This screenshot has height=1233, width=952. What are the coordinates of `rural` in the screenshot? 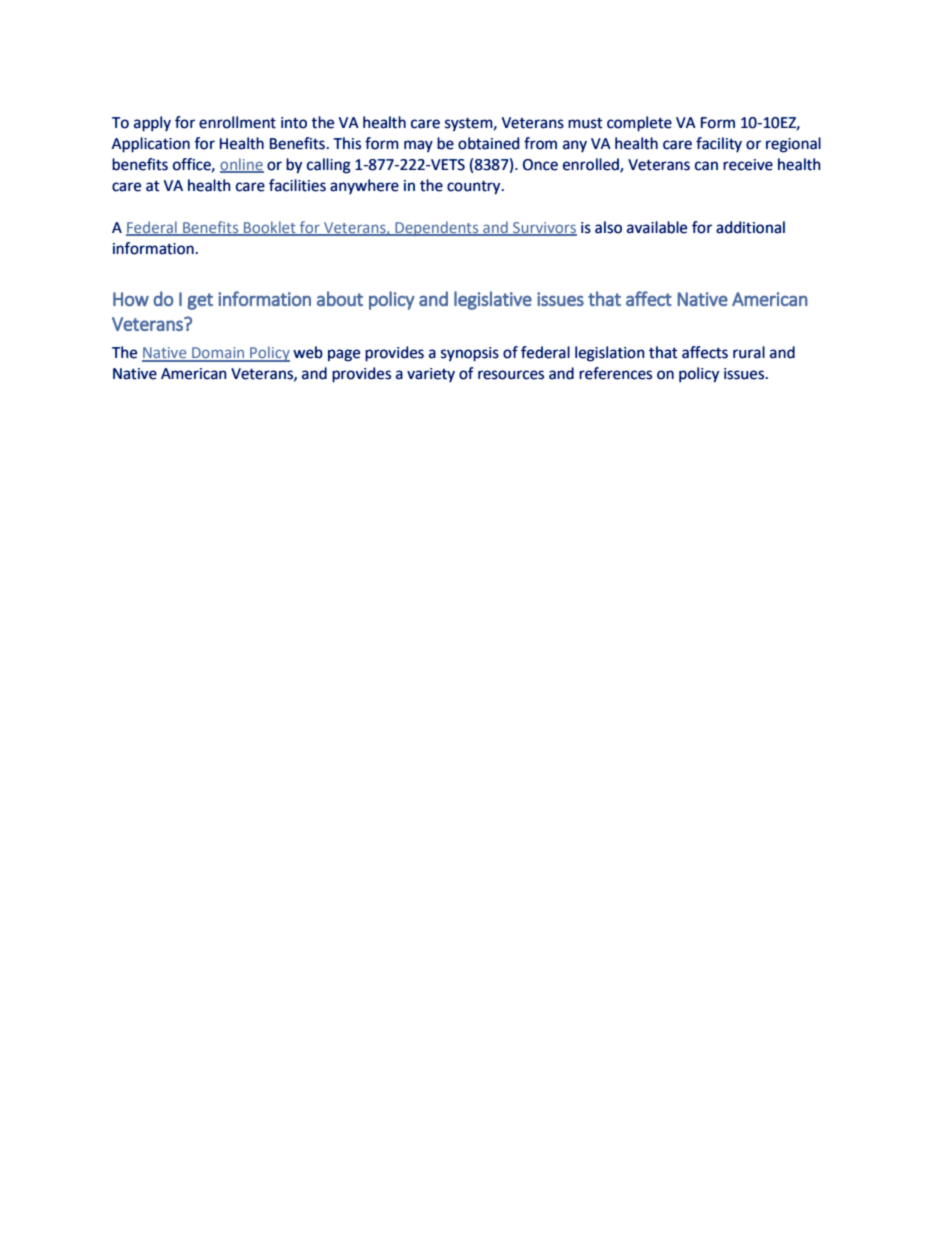 It's located at (749, 352).
